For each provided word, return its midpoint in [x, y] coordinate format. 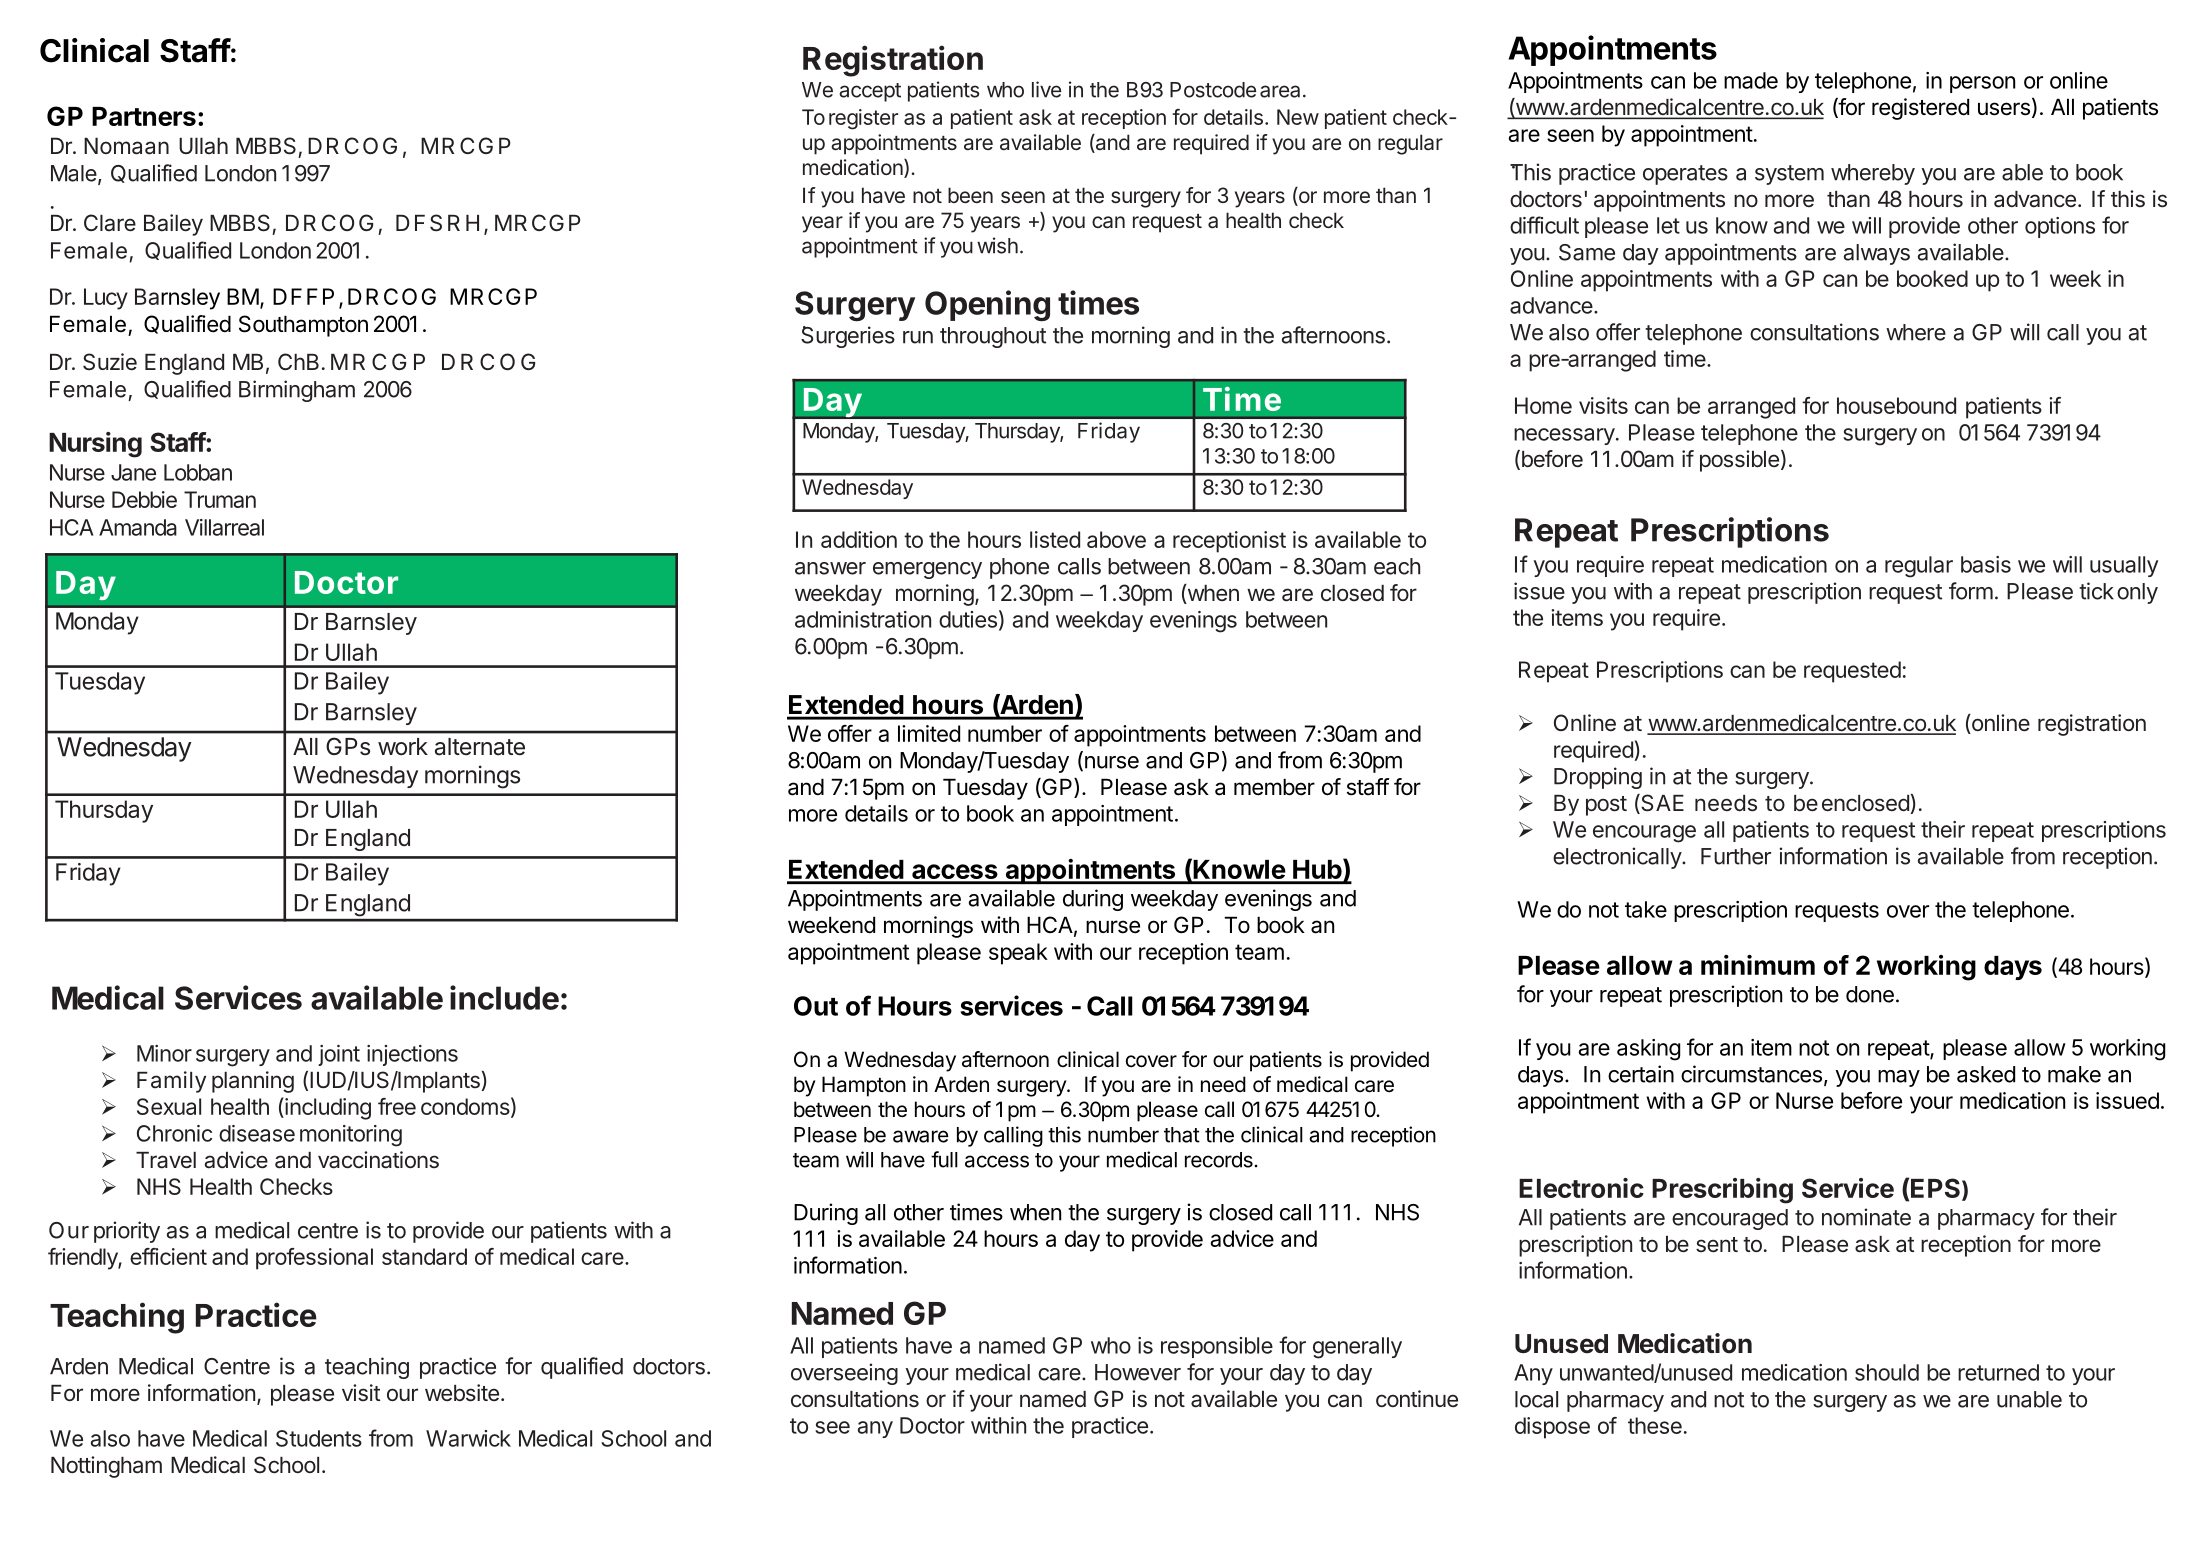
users [2004, 109]
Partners [144, 116]
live [1046, 89]
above [1116, 539]
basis [1986, 564]
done [1870, 994]
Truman [220, 499]
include [504, 997]
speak [1018, 954]
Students [319, 1438]
